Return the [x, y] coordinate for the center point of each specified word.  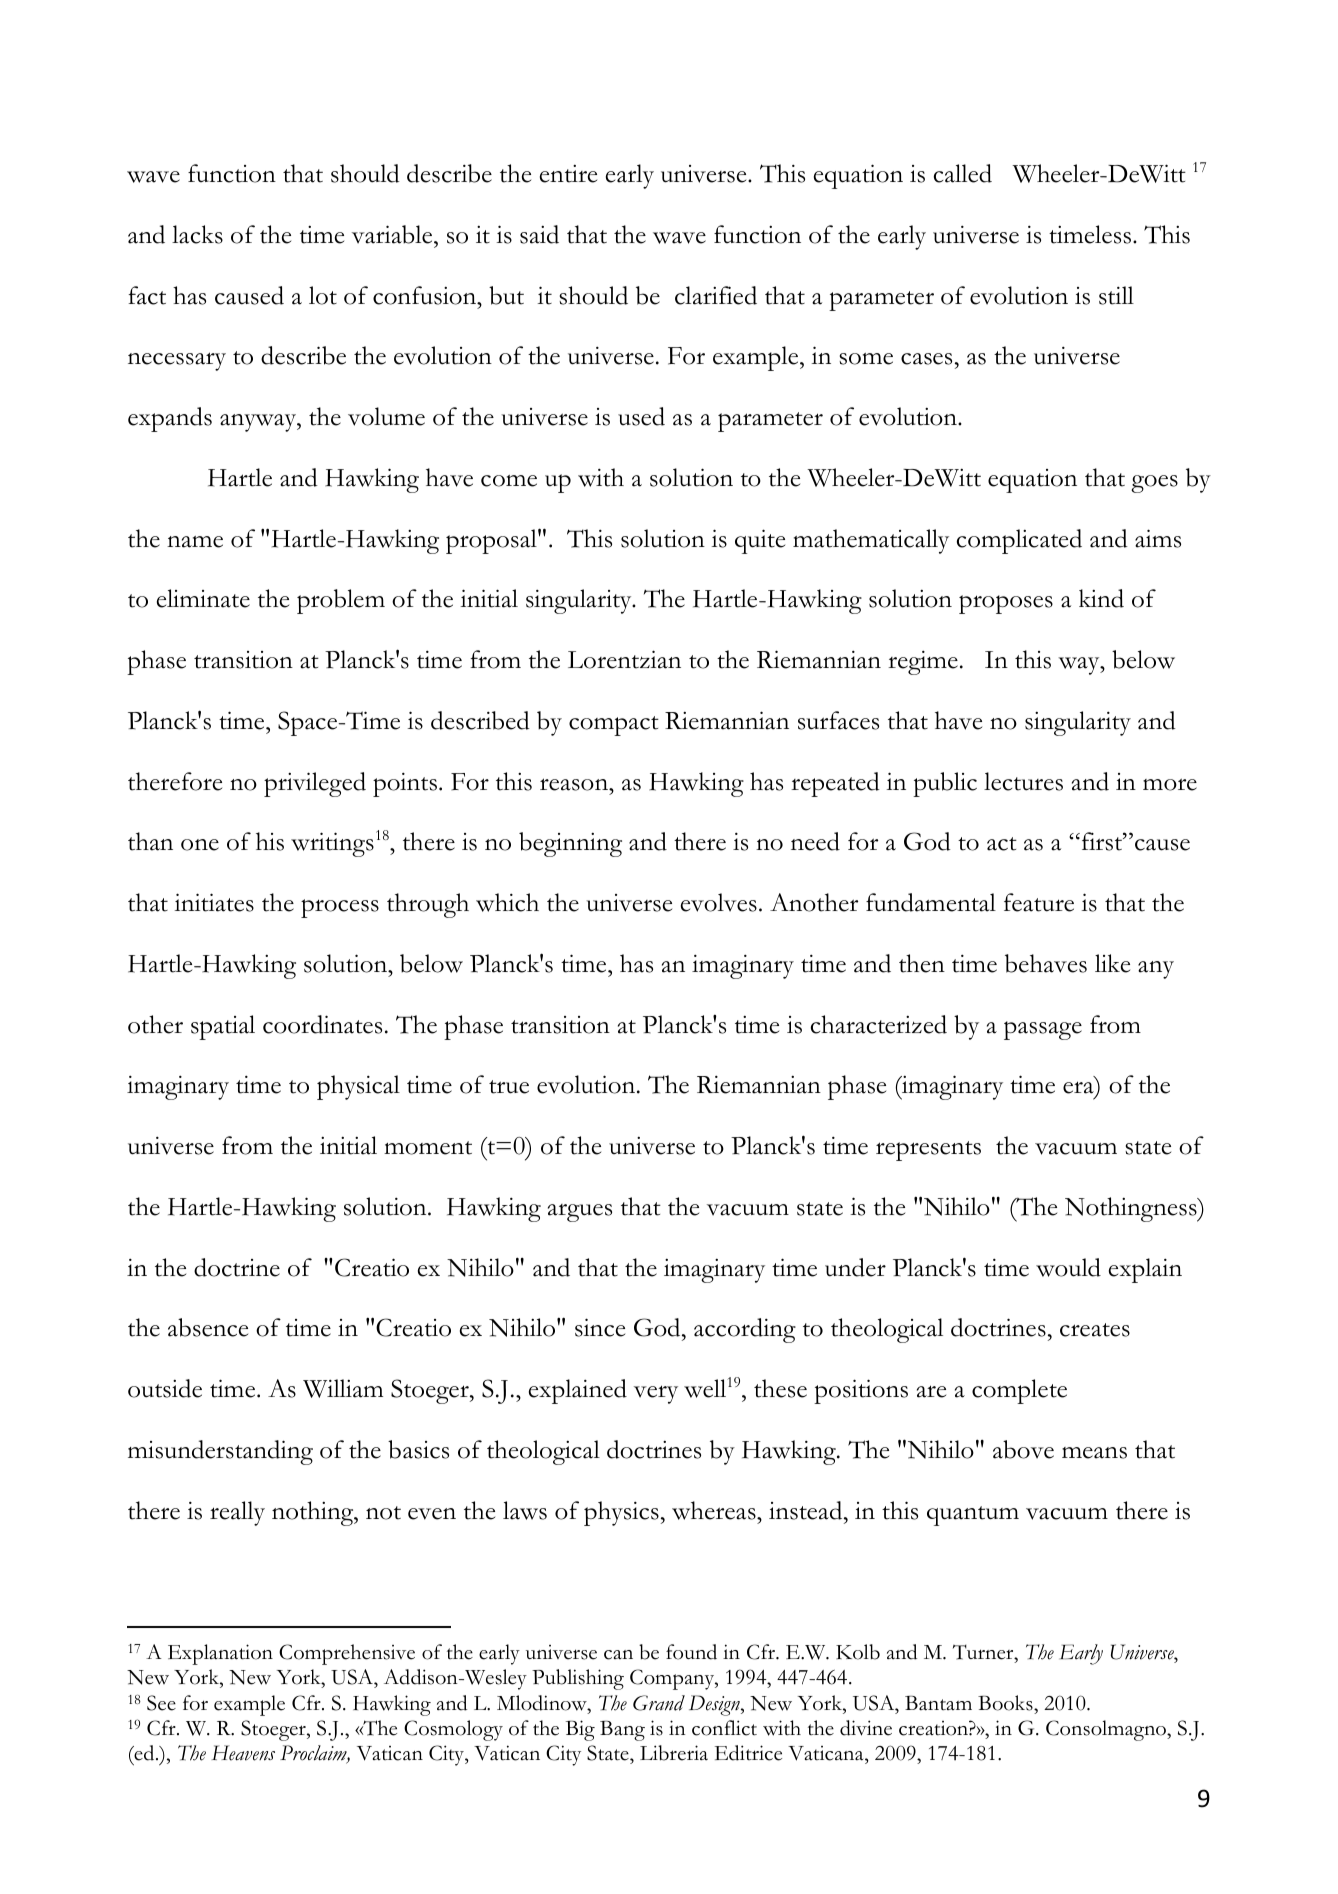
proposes [1006, 604]
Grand [659, 1703]
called [963, 173]
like [1112, 963]
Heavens [243, 1753]
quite [760, 541]
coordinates [322, 1024]
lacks [197, 234]
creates [1095, 1330]
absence [208, 1327]
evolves [719, 902]
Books [1006, 1703]
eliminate [203, 598]
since [600, 1327]
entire [568, 174]
